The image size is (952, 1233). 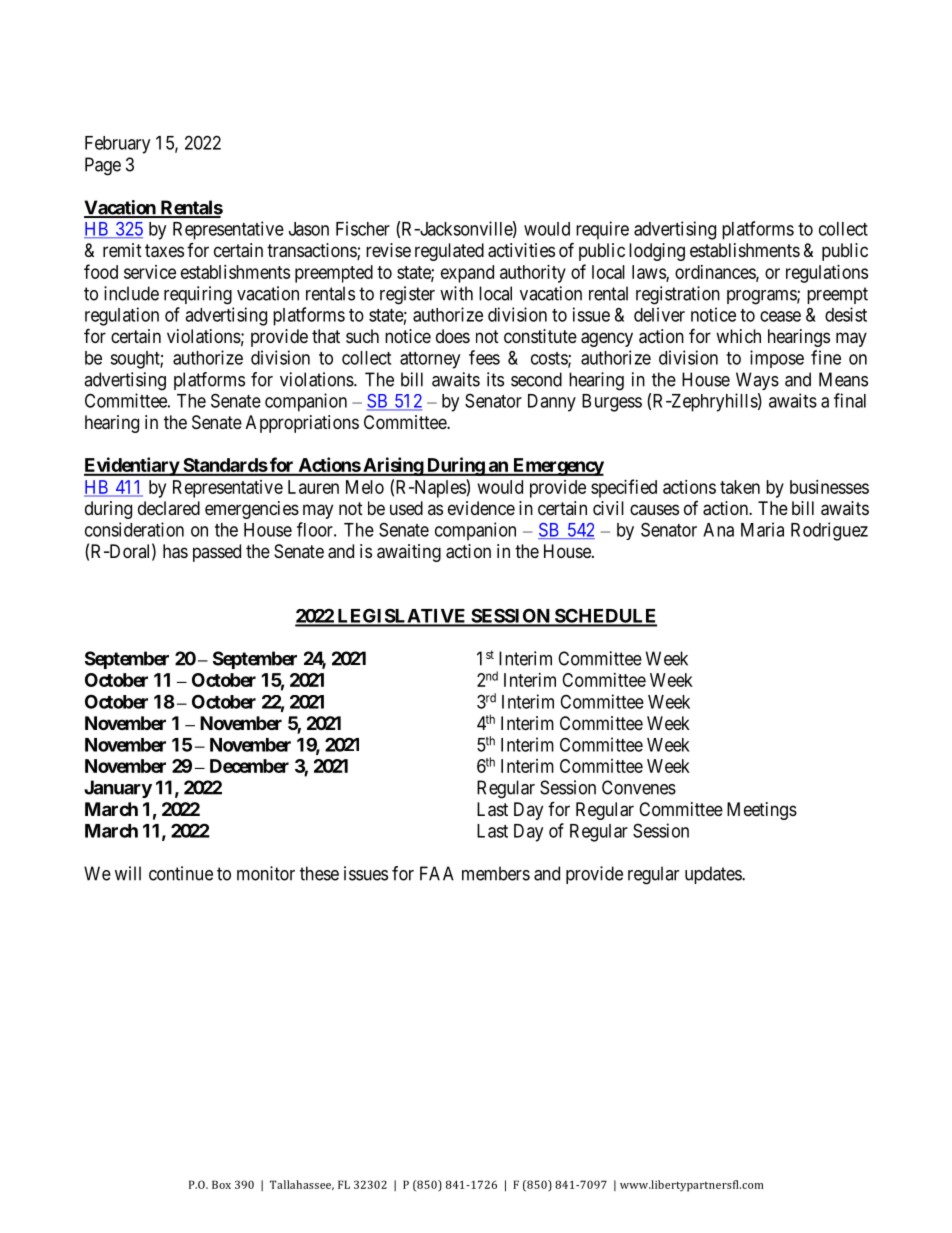 What do you see at coordinates (714, 875) in the screenshot?
I see `updates` at bounding box center [714, 875].
